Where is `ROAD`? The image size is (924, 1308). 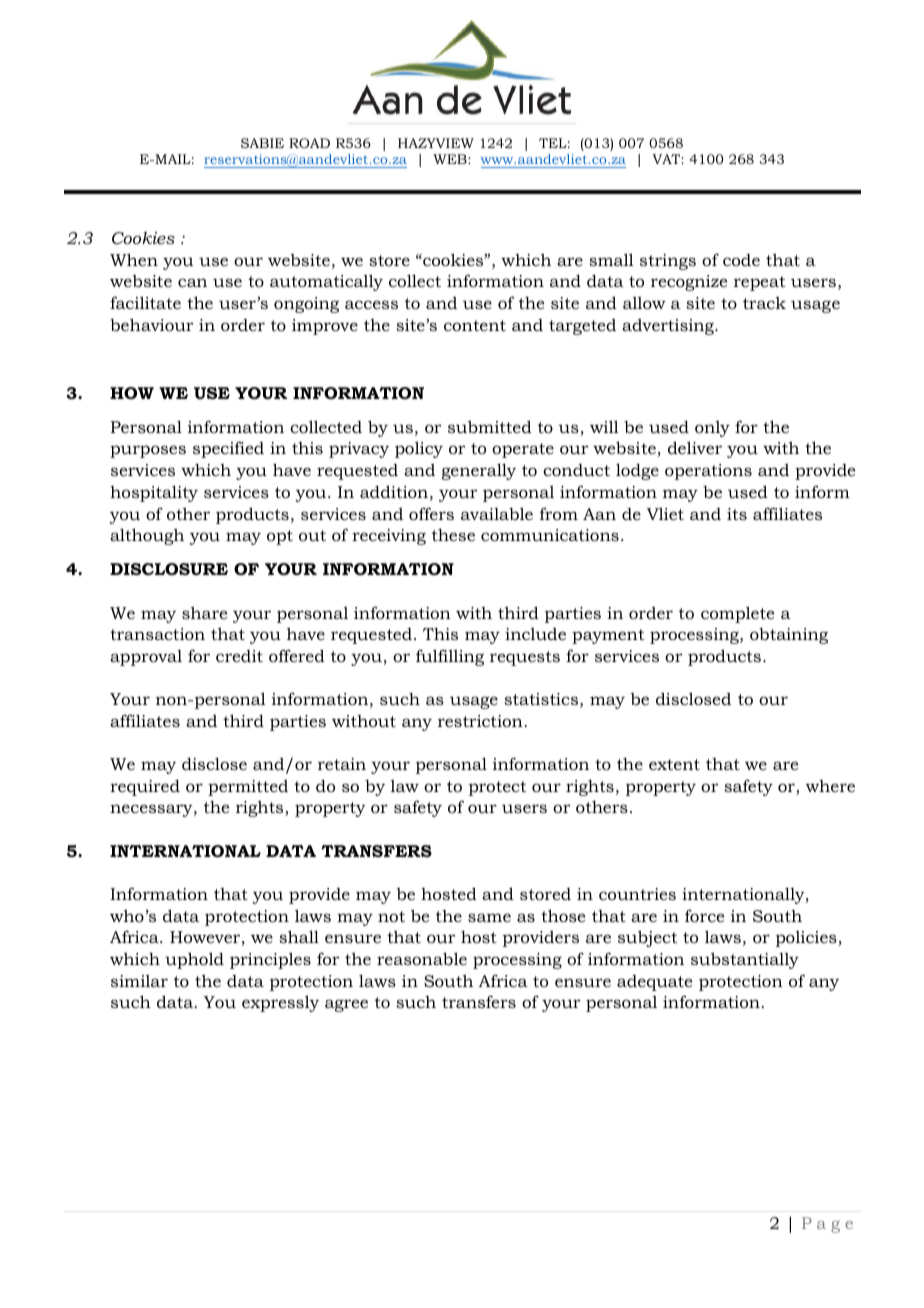 ROAD is located at coordinates (309, 143).
